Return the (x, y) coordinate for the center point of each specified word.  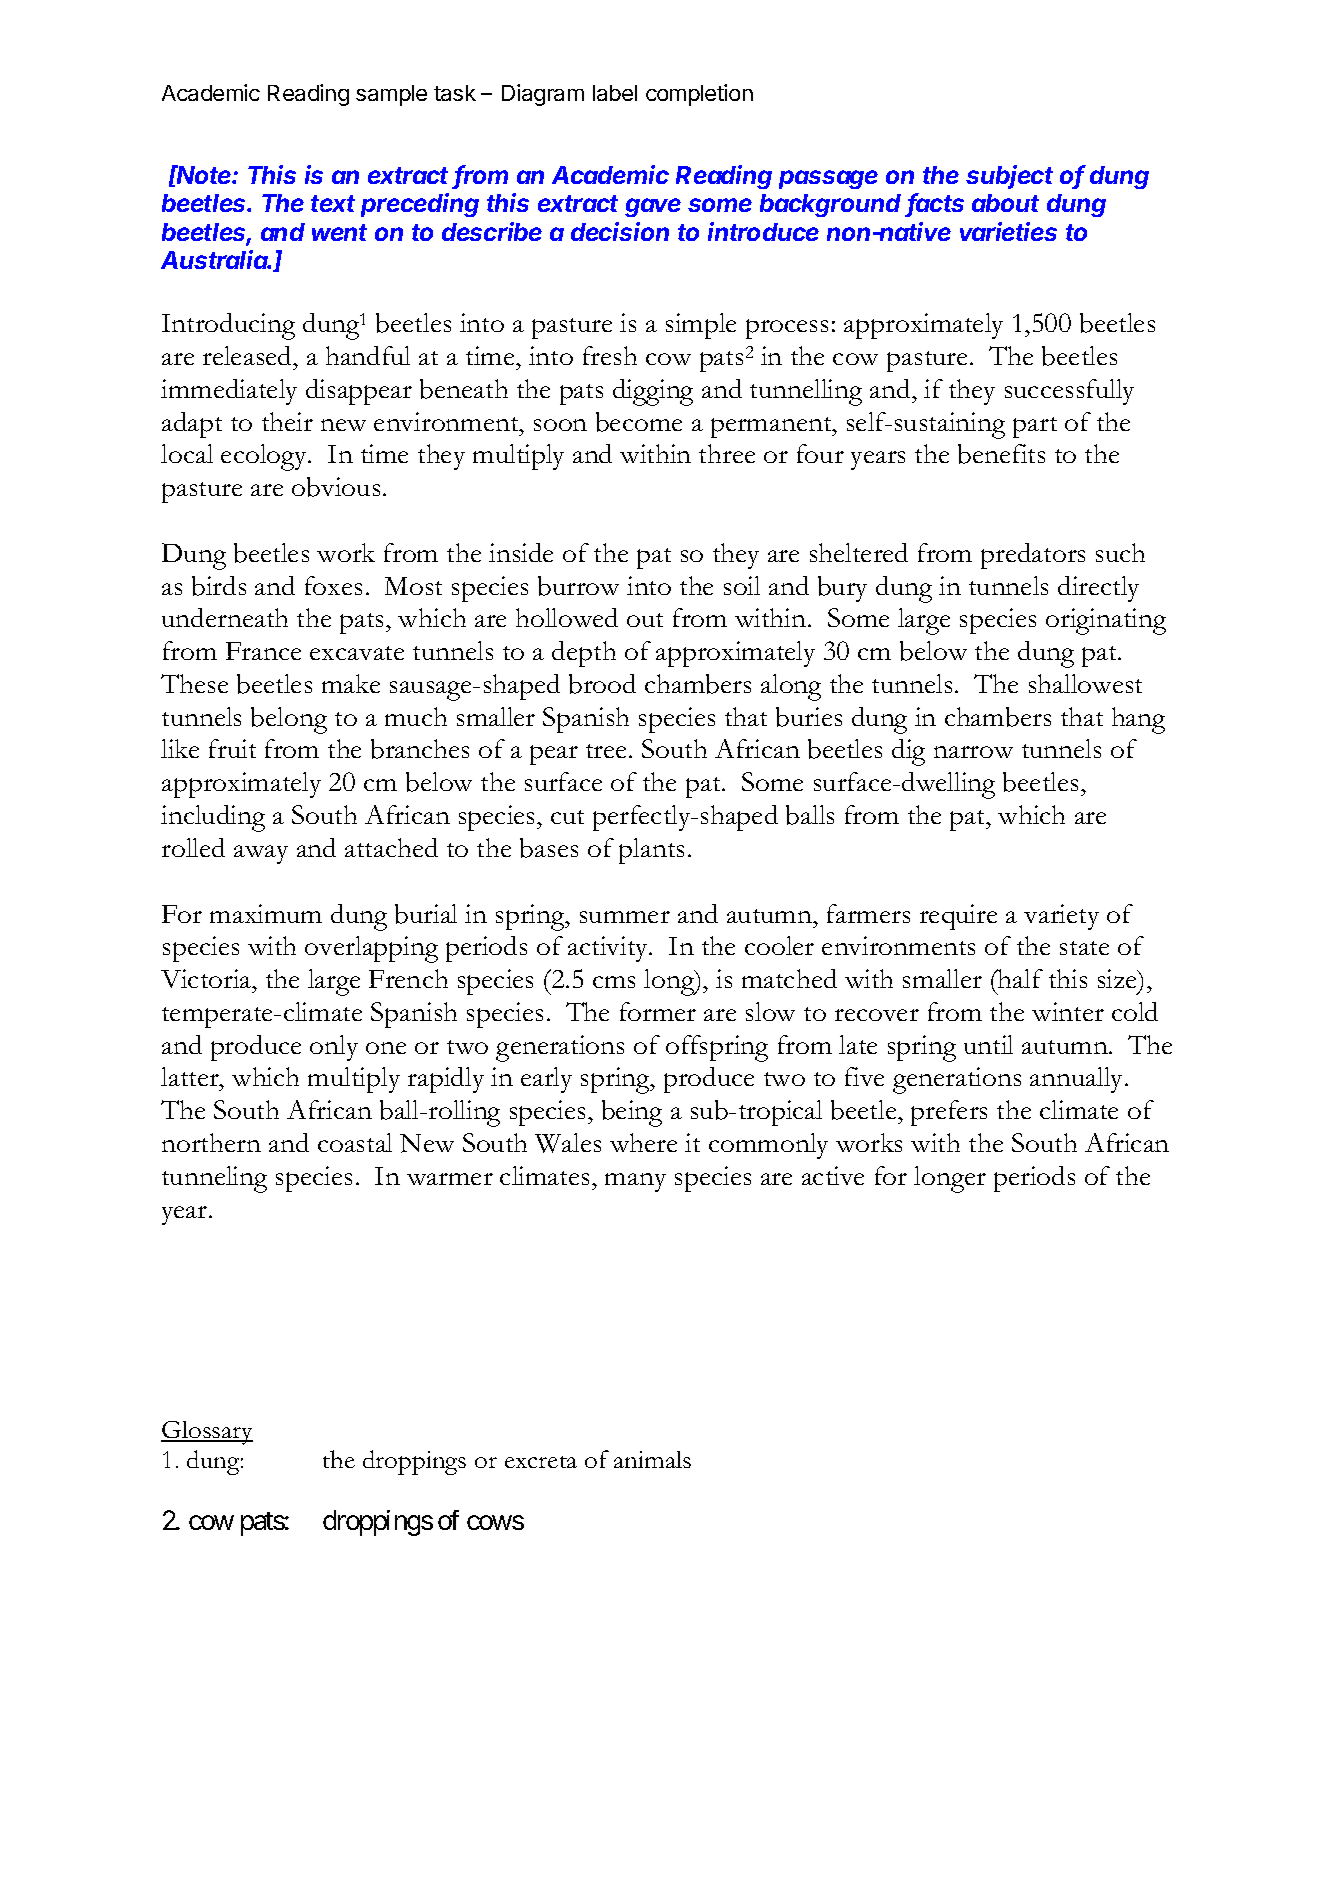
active (833, 1175)
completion (699, 95)
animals (652, 1459)
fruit (232, 748)
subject (1009, 177)
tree (608, 751)
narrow (973, 752)
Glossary (207, 1433)
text (333, 203)
